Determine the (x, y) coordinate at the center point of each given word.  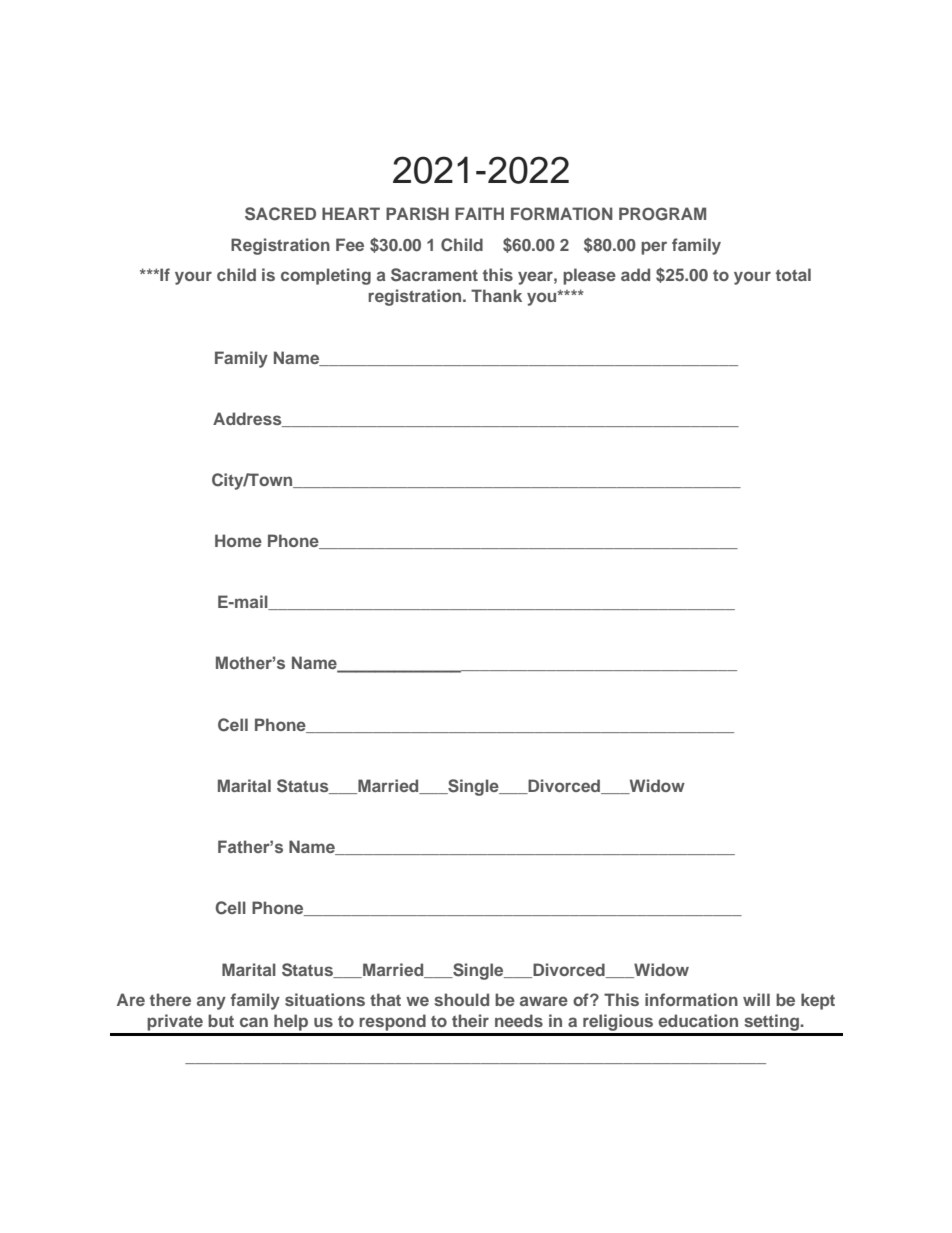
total (793, 274)
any (211, 1003)
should (461, 999)
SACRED (280, 214)
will (756, 999)
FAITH (479, 213)
